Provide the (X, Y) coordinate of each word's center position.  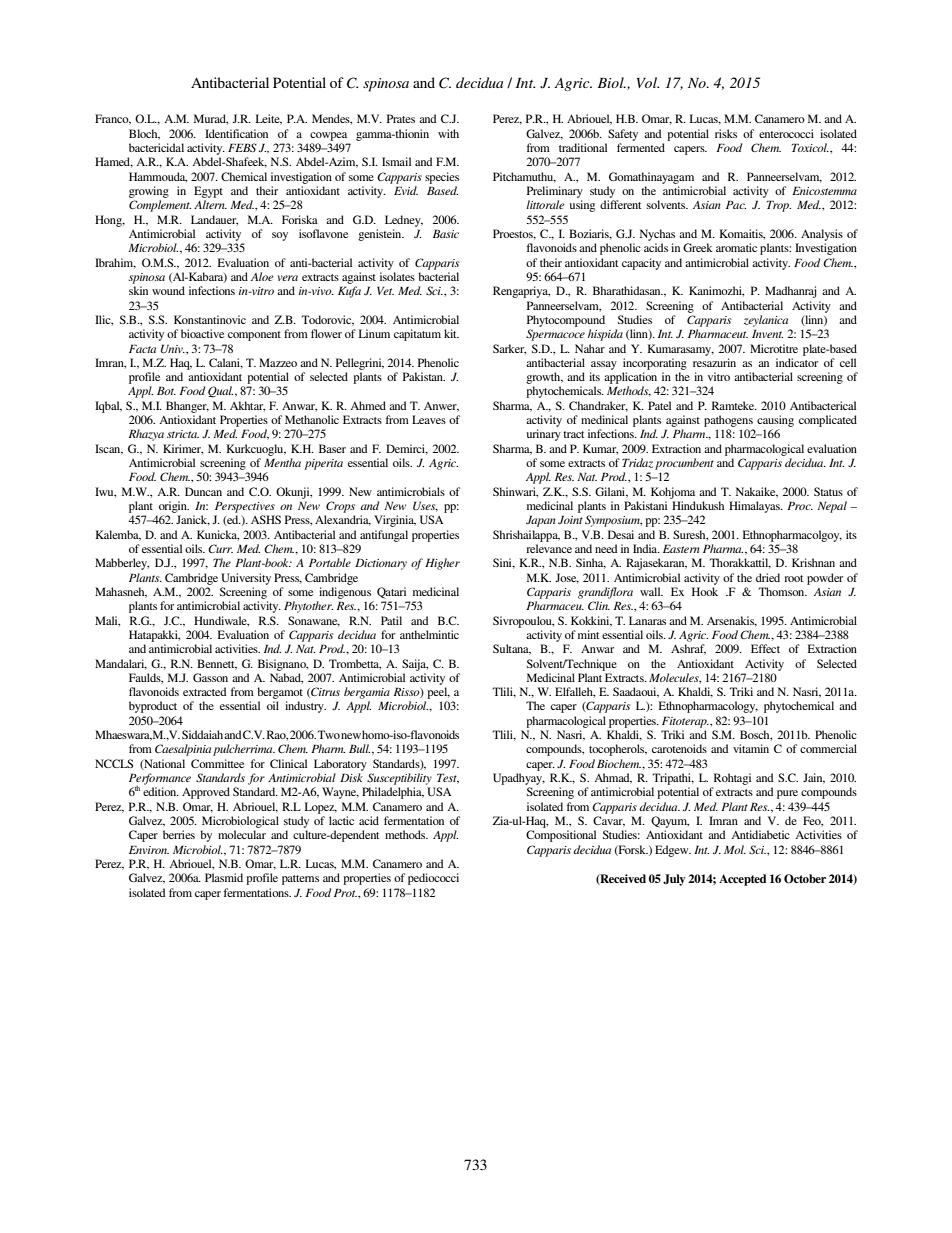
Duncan (203, 491)
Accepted (742, 880)
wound (168, 290)
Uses (425, 506)
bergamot (280, 693)
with (448, 133)
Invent (767, 333)
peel (438, 693)
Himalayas (755, 507)
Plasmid (224, 877)
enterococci (786, 133)
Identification (236, 133)
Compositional (561, 836)
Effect (765, 648)
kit (451, 333)
